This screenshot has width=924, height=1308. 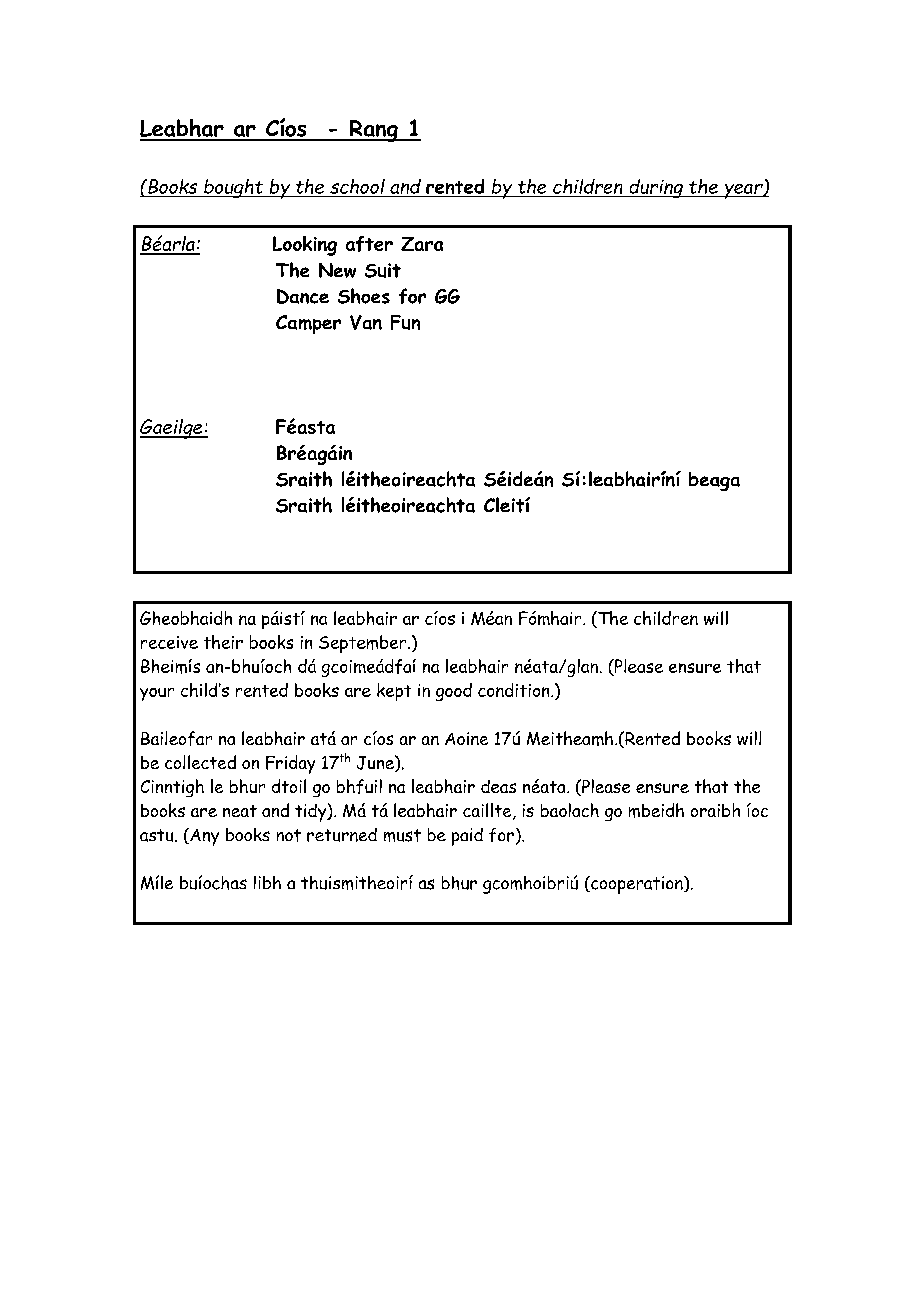 I want to click on kept, so click(x=394, y=692).
